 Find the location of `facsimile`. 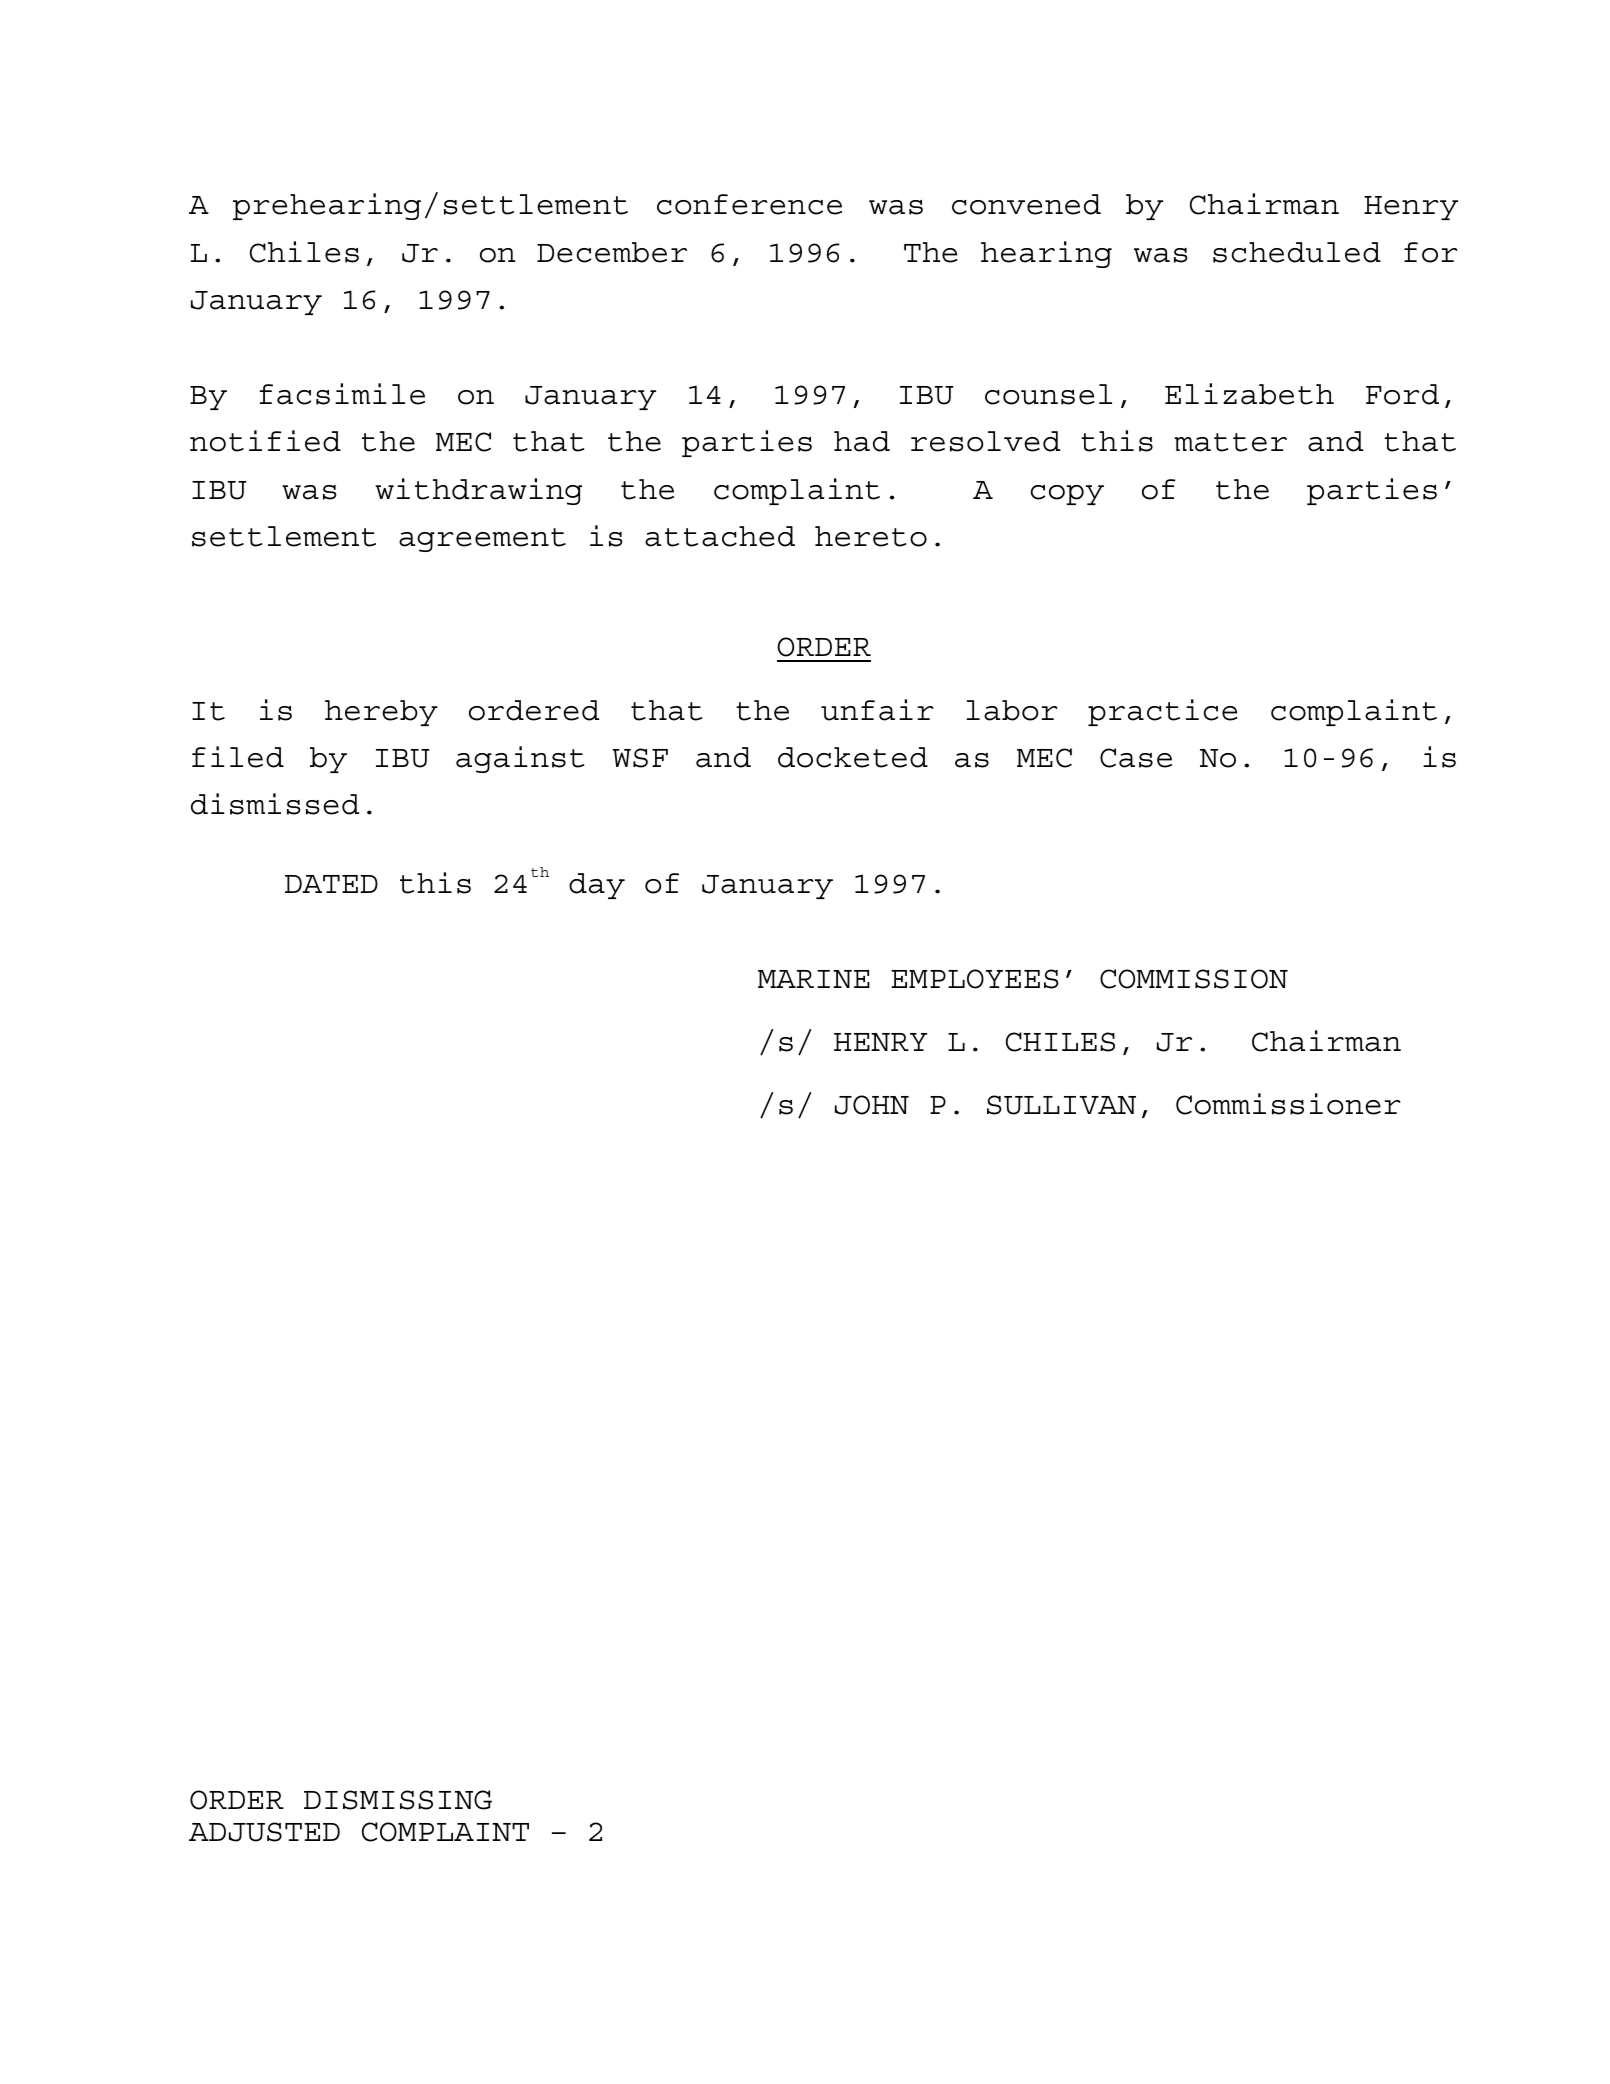

facsimile is located at coordinates (342, 394).
